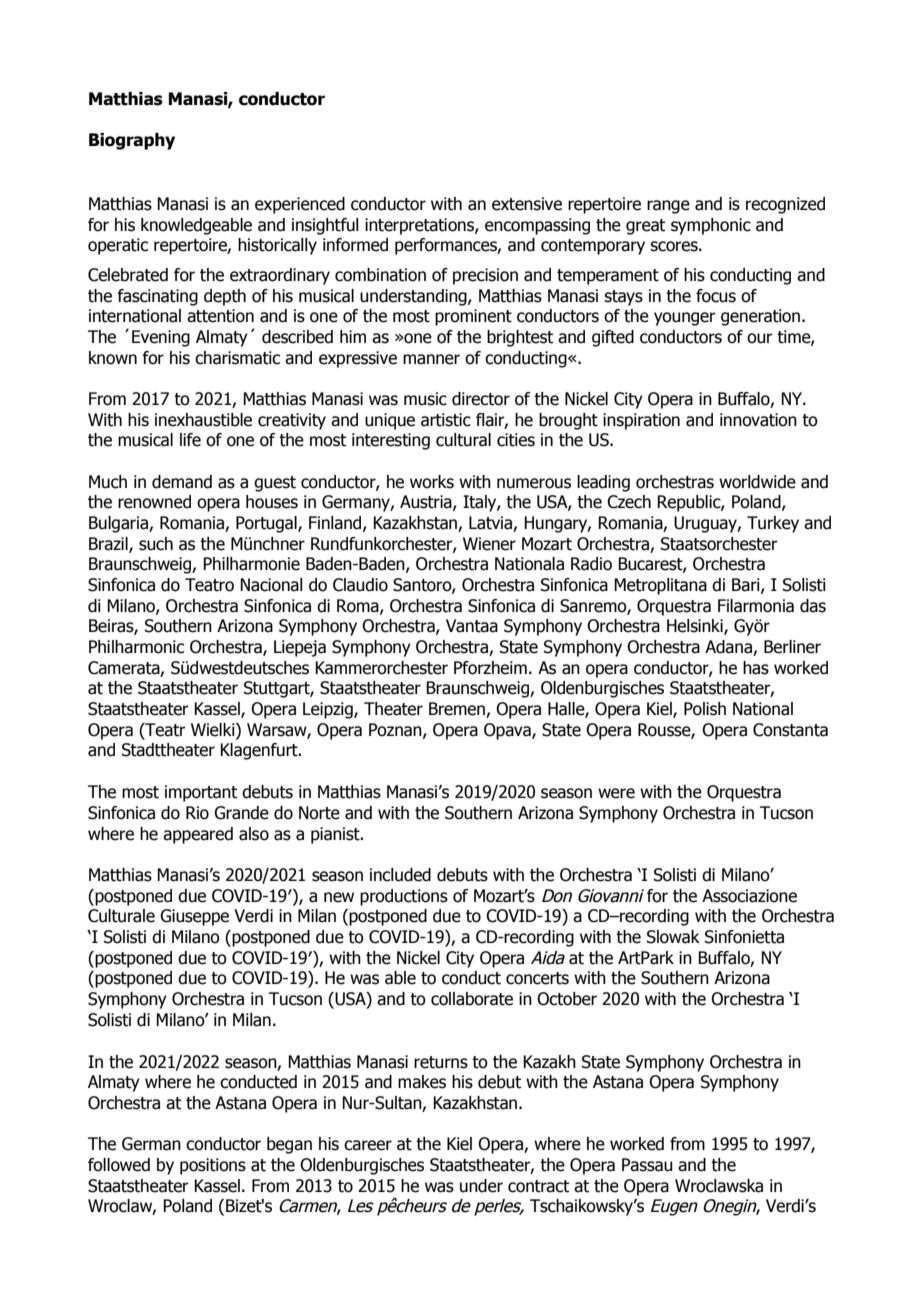  What do you see at coordinates (132, 141) in the screenshot?
I see `Biography` at bounding box center [132, 141].
